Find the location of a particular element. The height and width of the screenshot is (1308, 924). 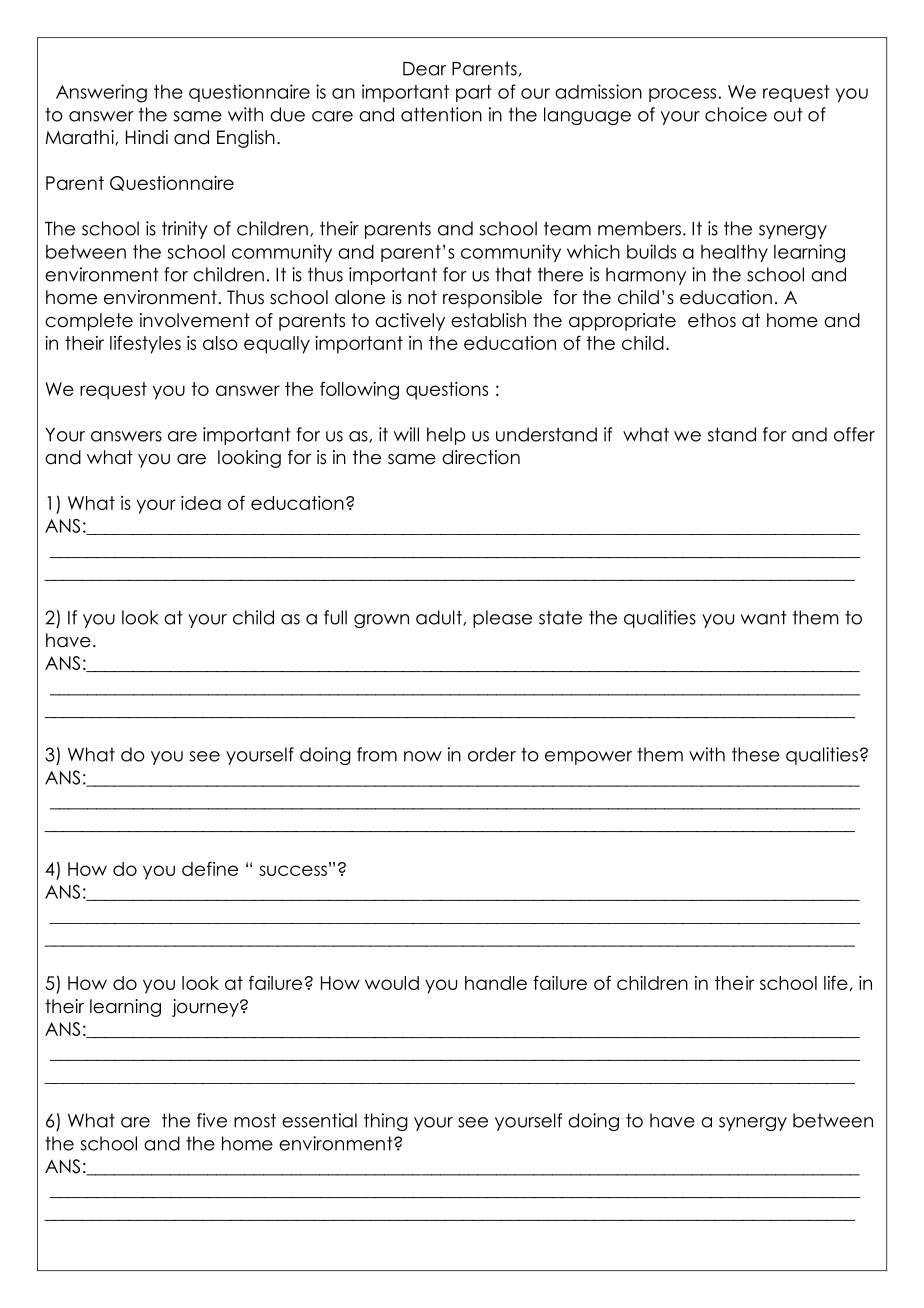

ethos is located at coordinates (712, 320).
